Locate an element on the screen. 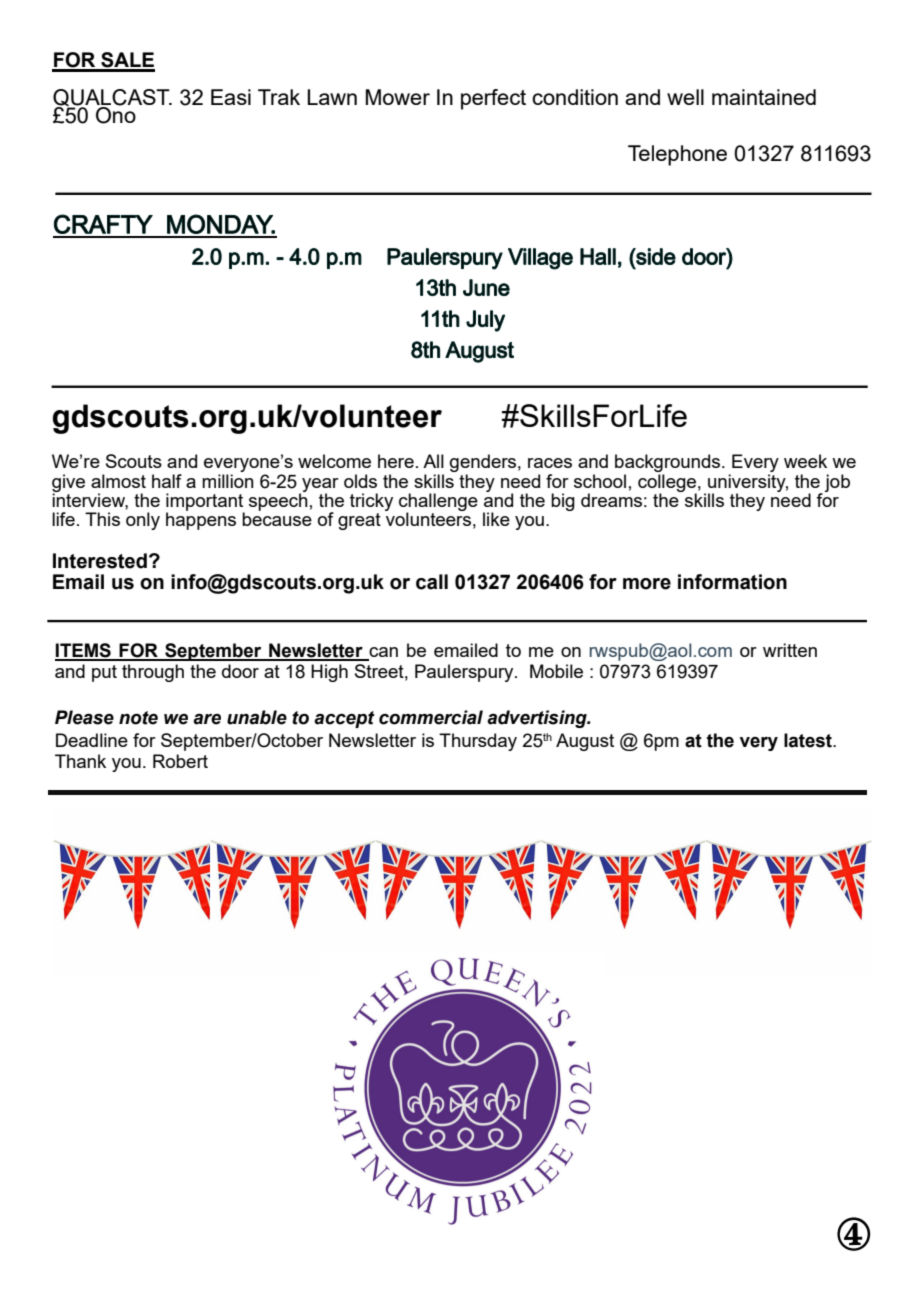 This screenshot has height=1308, width=924. Village is located at coordinates (540, 259).
